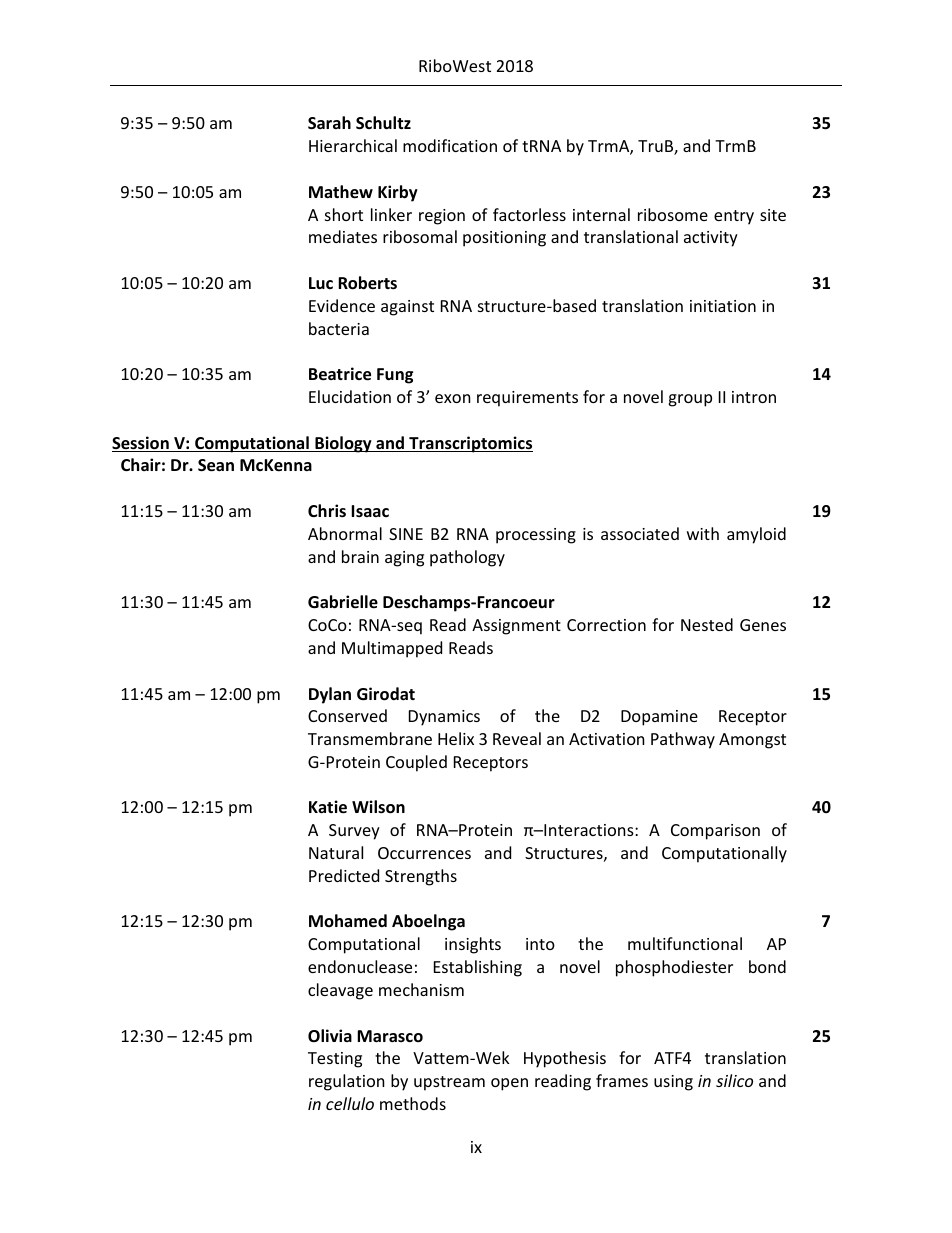 This screenshot has width=952, height=1233. I want to click on Helix, so click(456, 738).
